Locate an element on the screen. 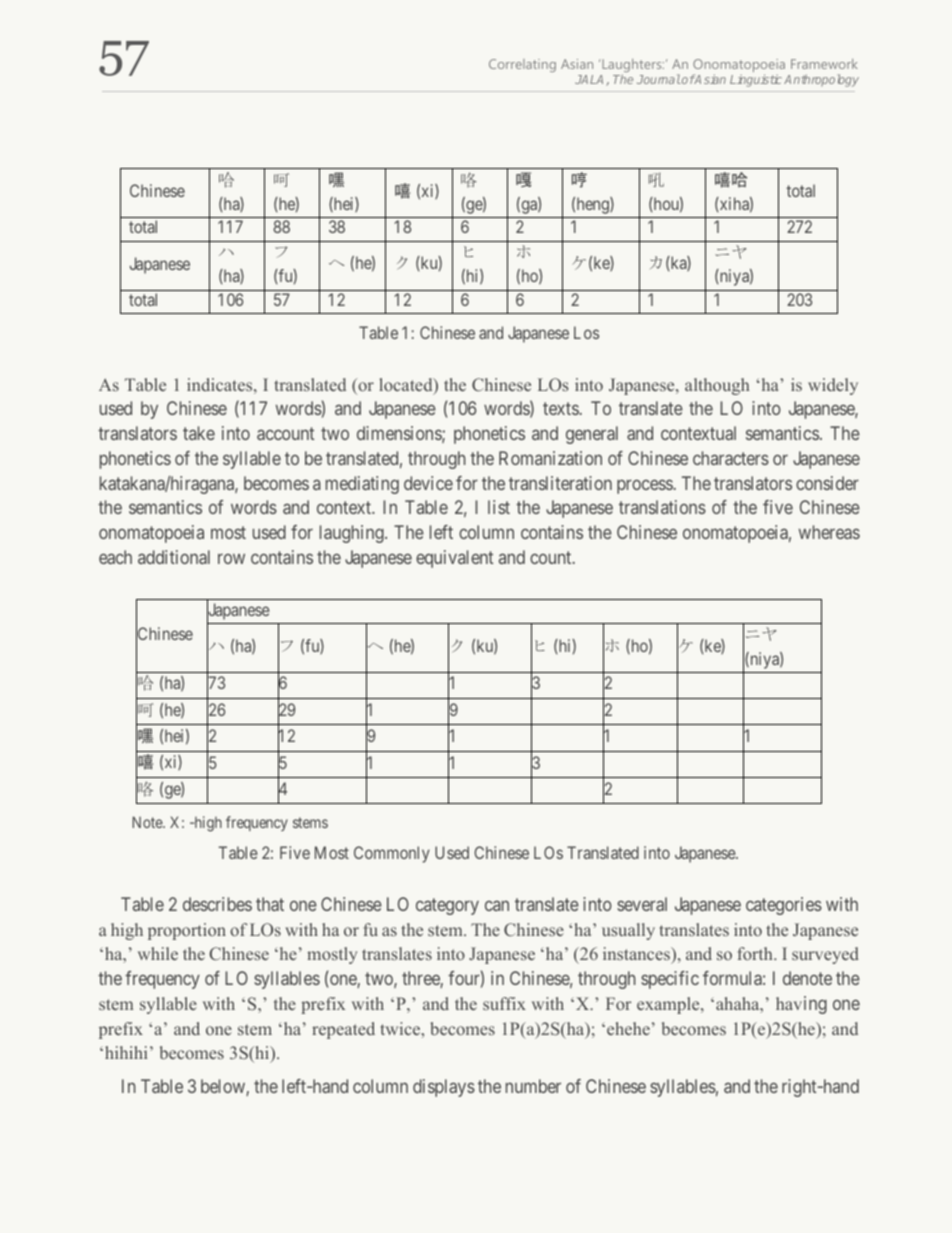 The width and height of the screenshot is (952, 1233). displays is located at coordinates (444, 1088).
